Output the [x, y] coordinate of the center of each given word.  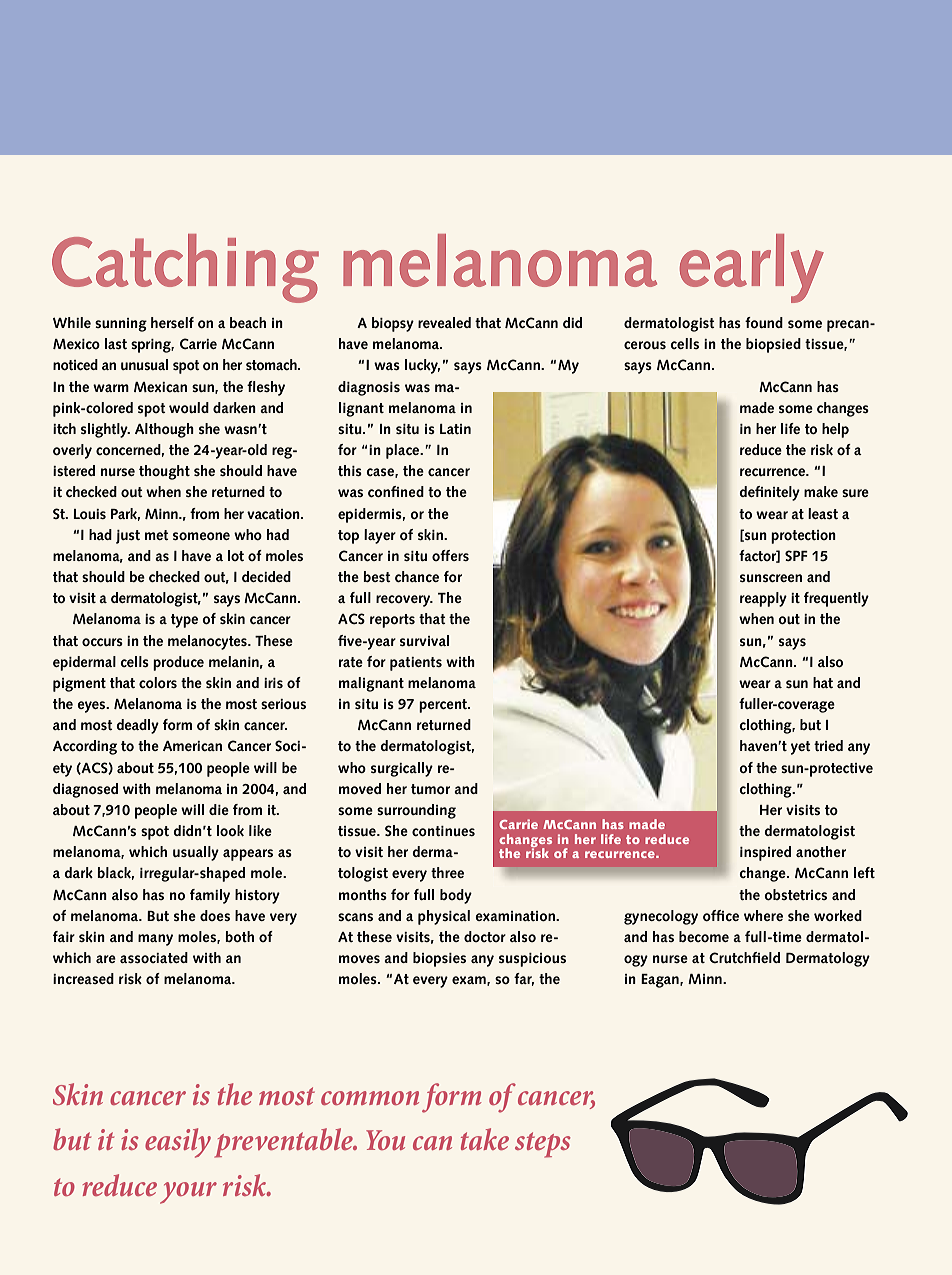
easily [178, 1143]
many [155, 940]
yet [801, 748]
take [485, 1139]
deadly [137, 726]
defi [751, 491]
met [157, 535]
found [764, 322]
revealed [444, 322]
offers [450, 555]
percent [444, 706]
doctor [485, 936]
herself [172, 322]
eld [770, 957]
